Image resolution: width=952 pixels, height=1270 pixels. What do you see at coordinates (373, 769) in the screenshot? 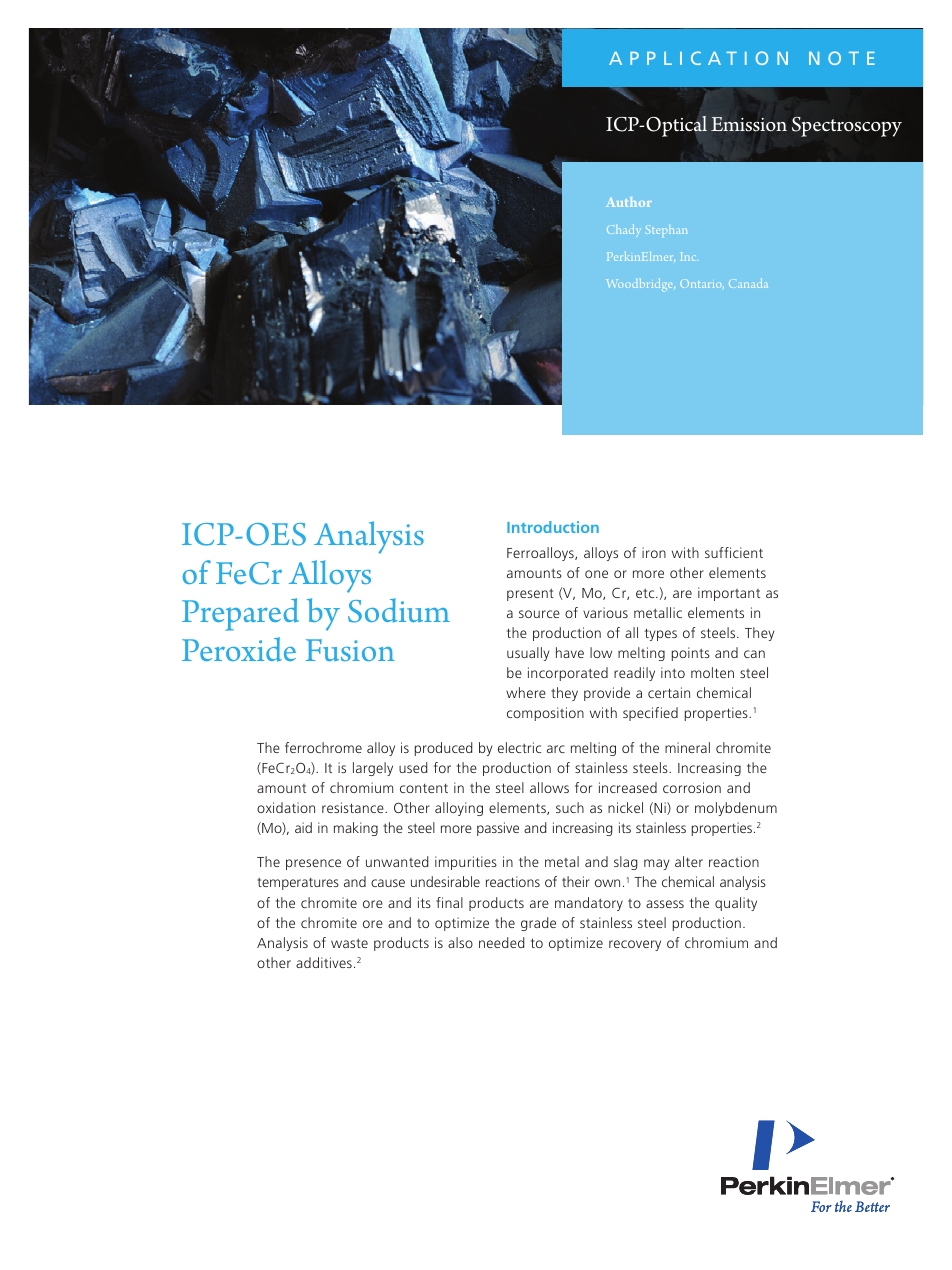
I see `largely` at bounding box center [373, 769].
